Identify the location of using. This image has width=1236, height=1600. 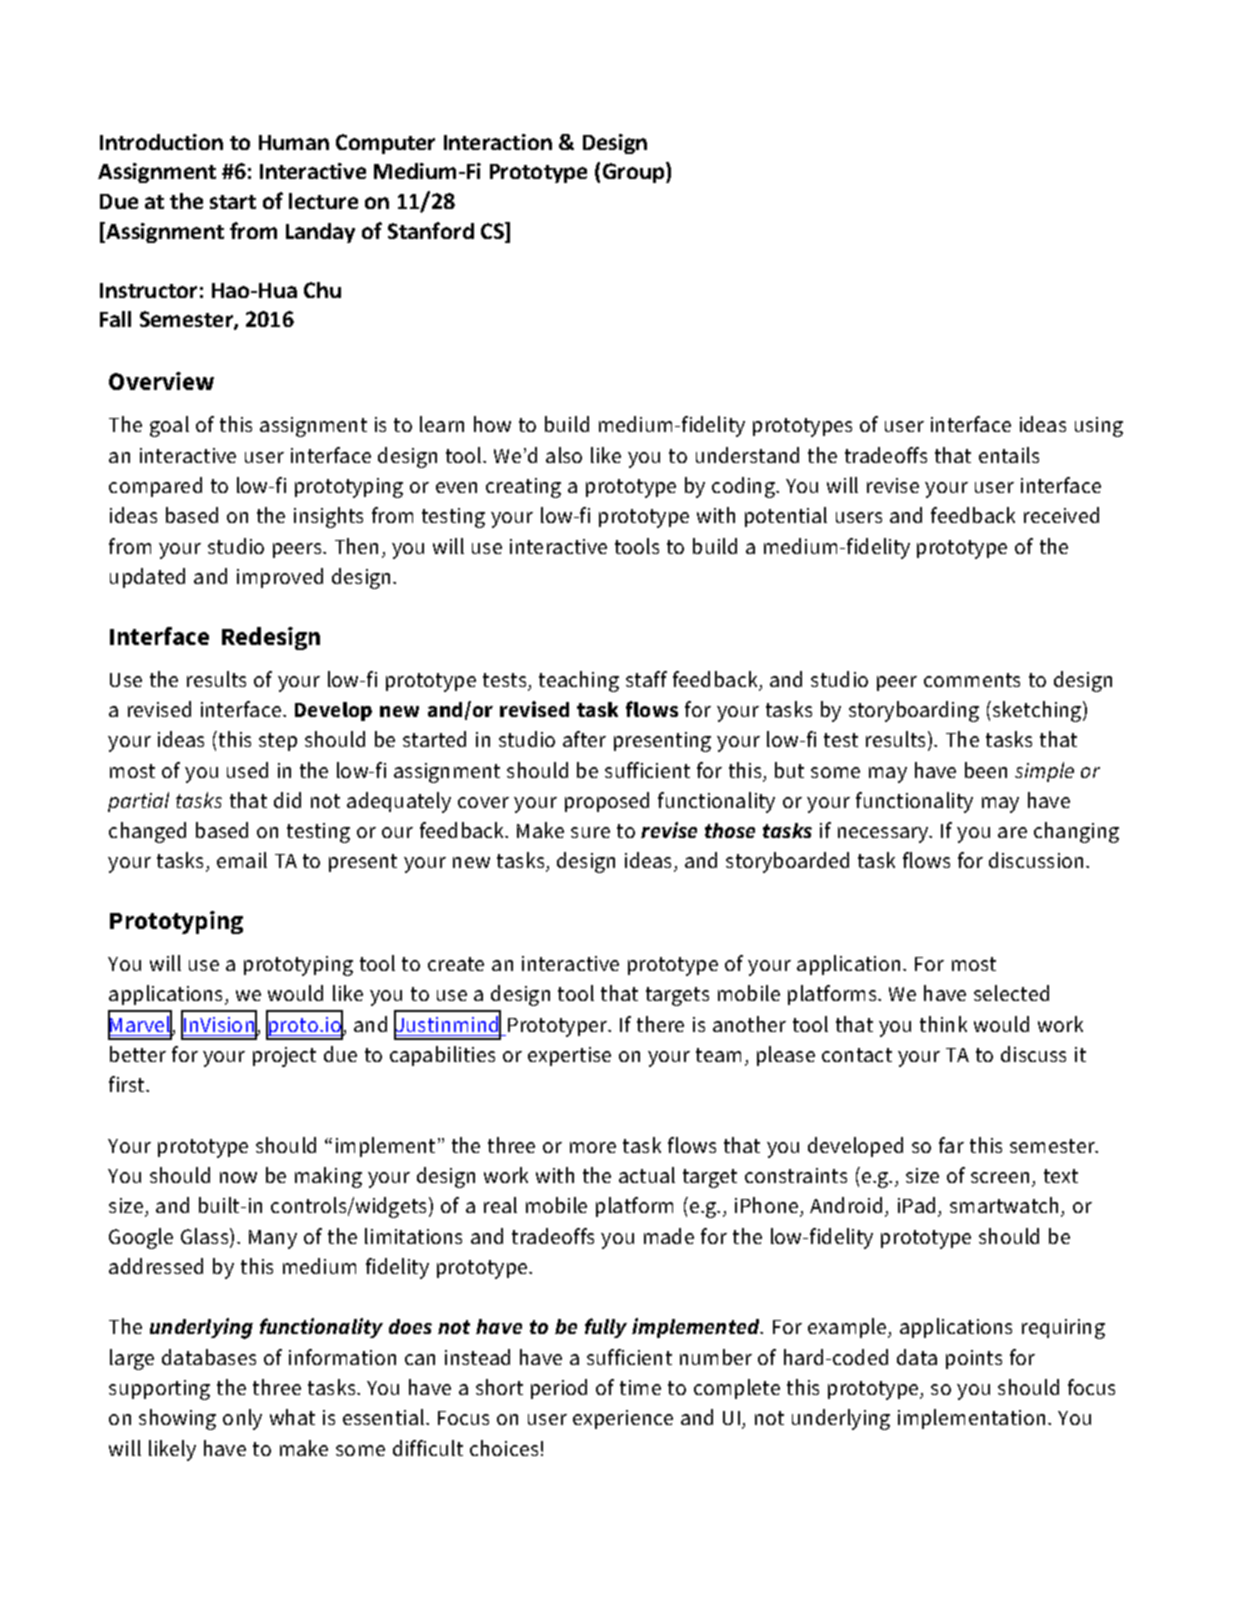
(1099, 427).
